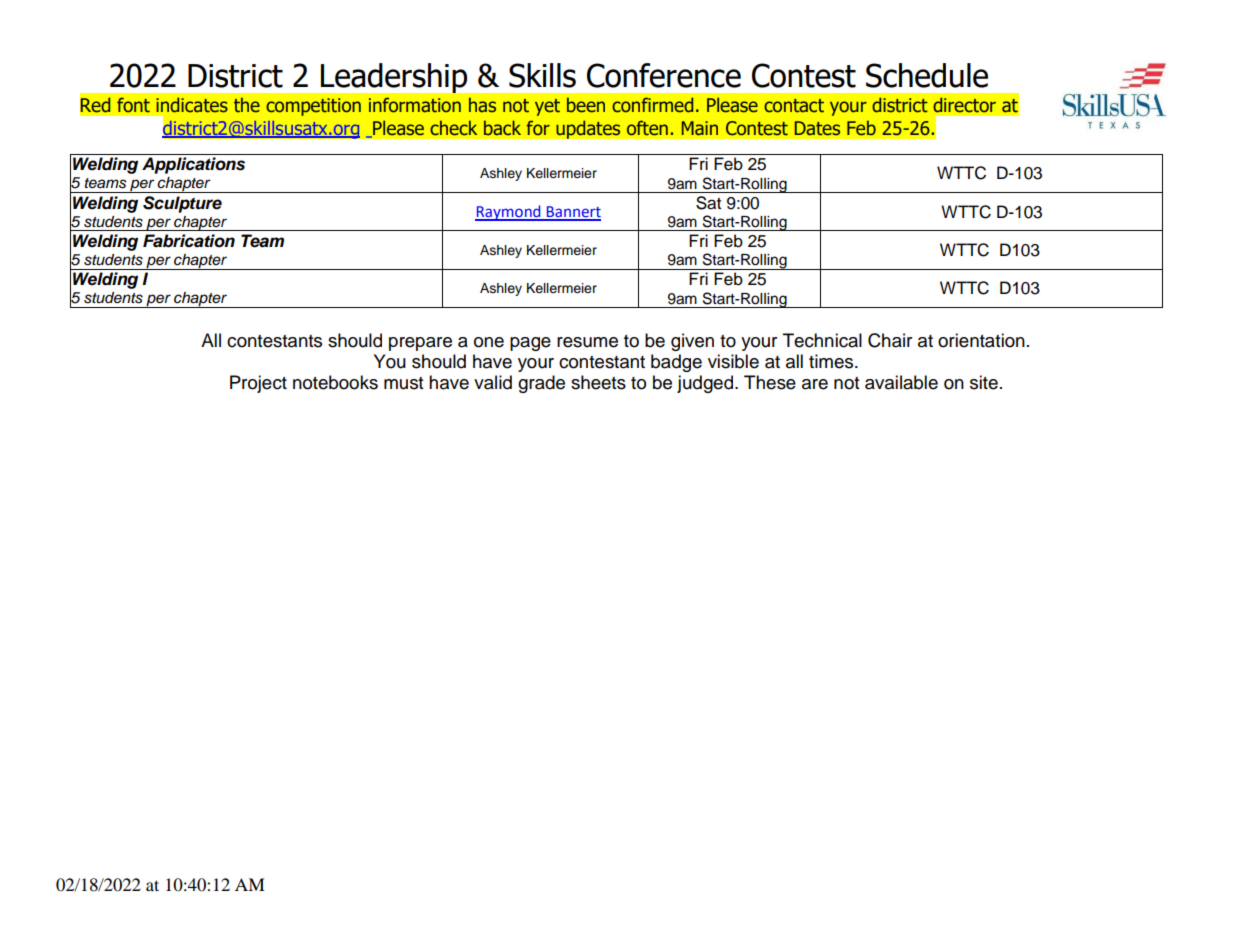 Image resolution: width=1233 pixels, height=952 pixels. What do you see at coordinates (192, 105) in the page?
I see `indicates` at bounding box center [192, 105].
